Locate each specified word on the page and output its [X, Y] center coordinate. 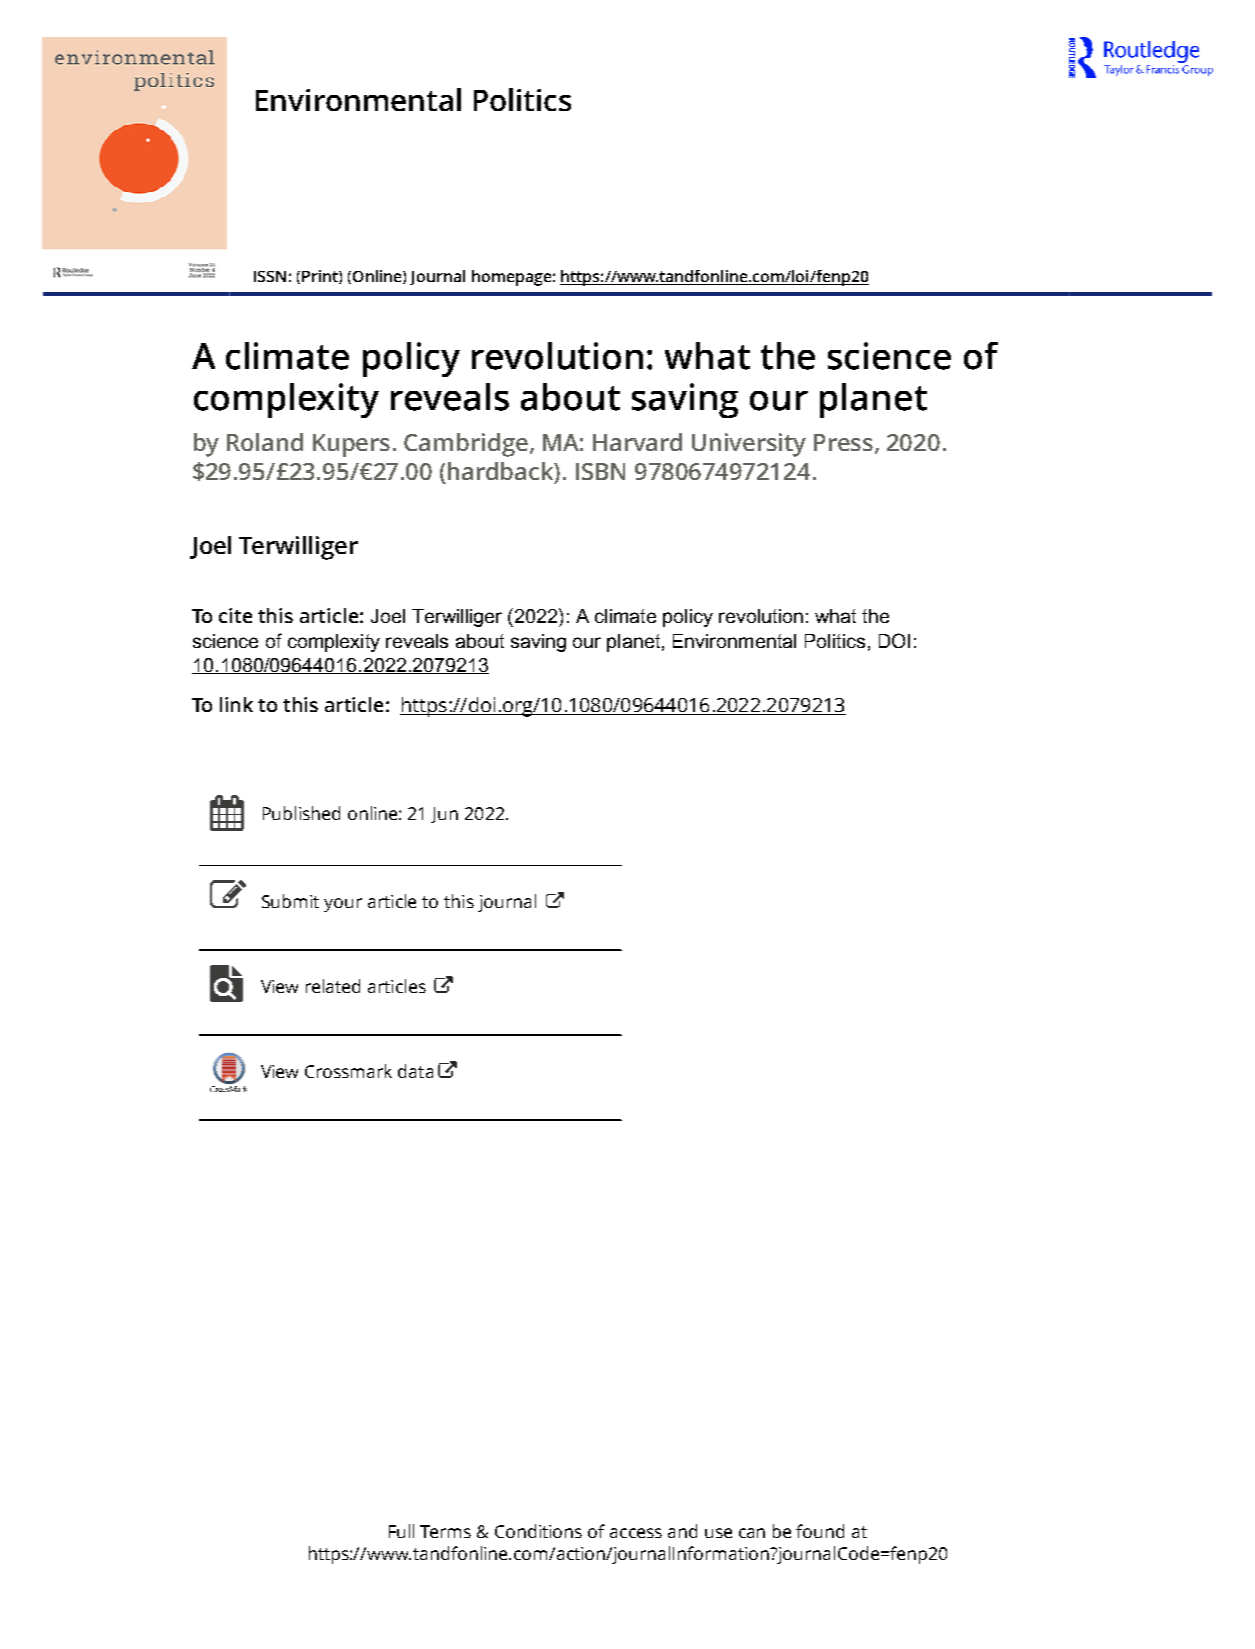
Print [321, 277]
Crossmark [348, 1071]
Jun [444, 815]
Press [845, 443]
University [749, 445]
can [752, 1533]
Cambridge [467, 445]
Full [401, 1531]
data [415, 1071]
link [236, 704]
